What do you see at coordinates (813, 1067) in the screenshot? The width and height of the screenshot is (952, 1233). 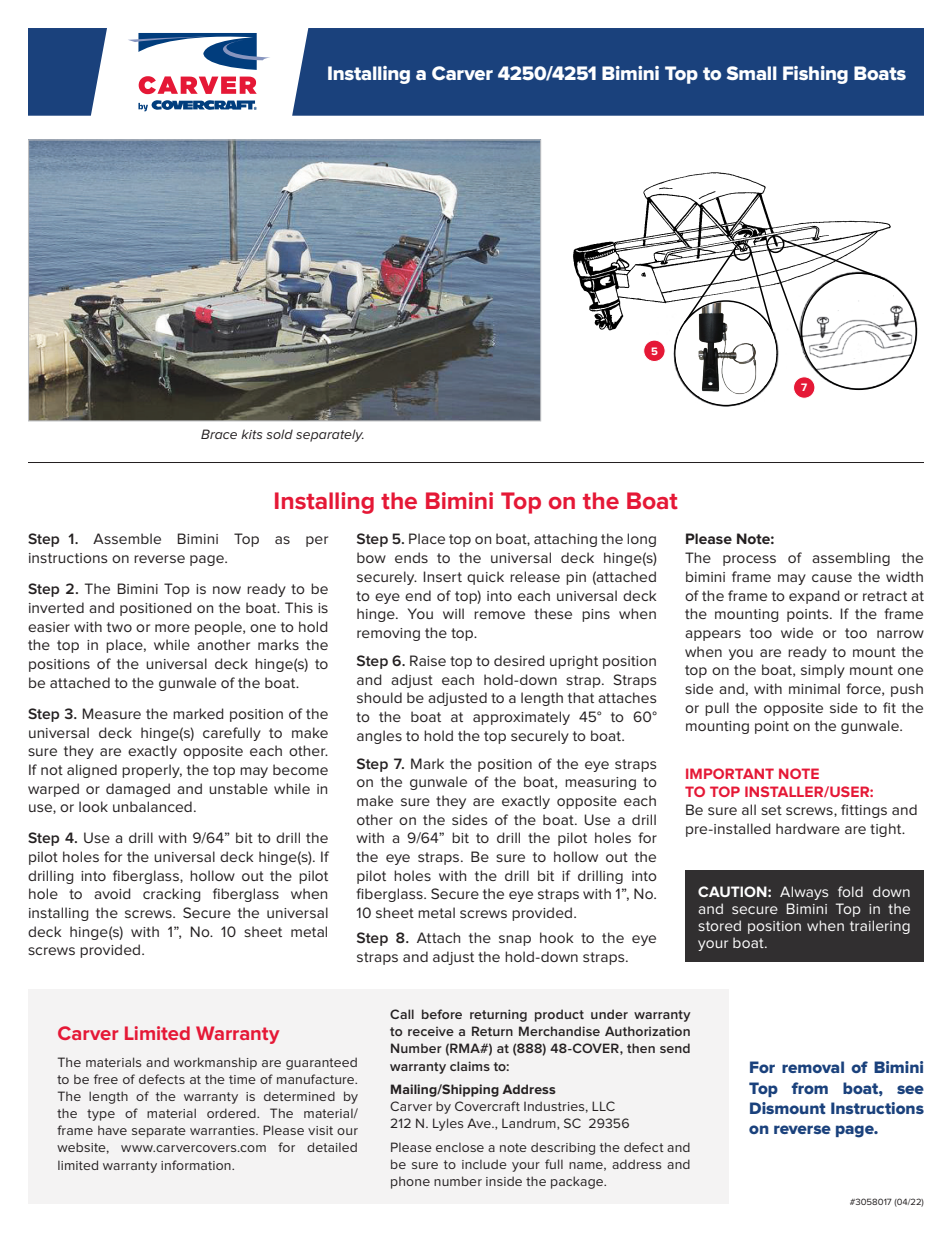 I see `removal` at bounding box center [813, 1067].
